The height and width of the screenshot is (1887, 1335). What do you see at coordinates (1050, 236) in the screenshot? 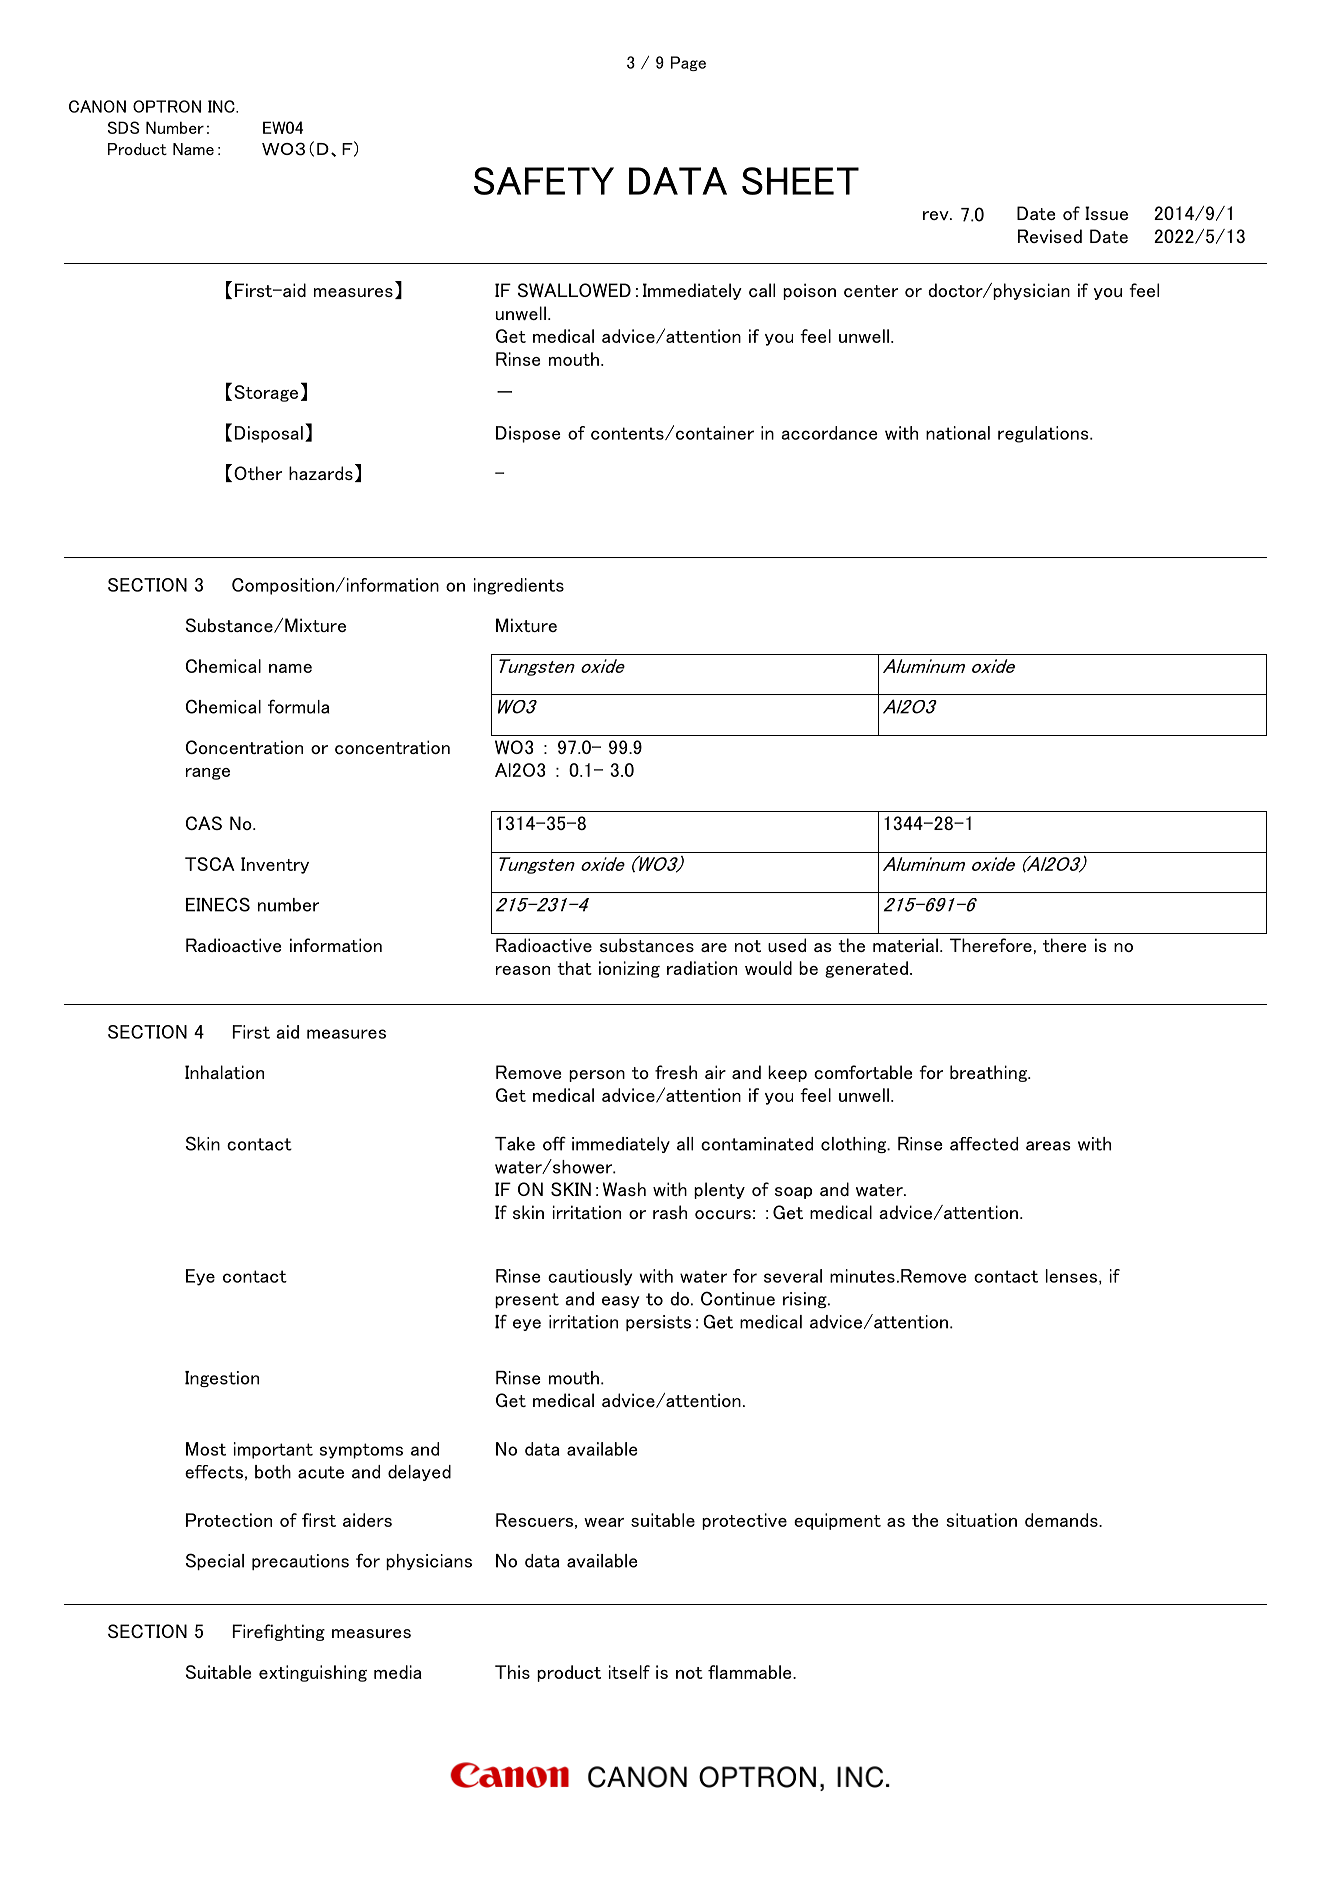
I see `Revised` at bounding box center [1050, 236].
